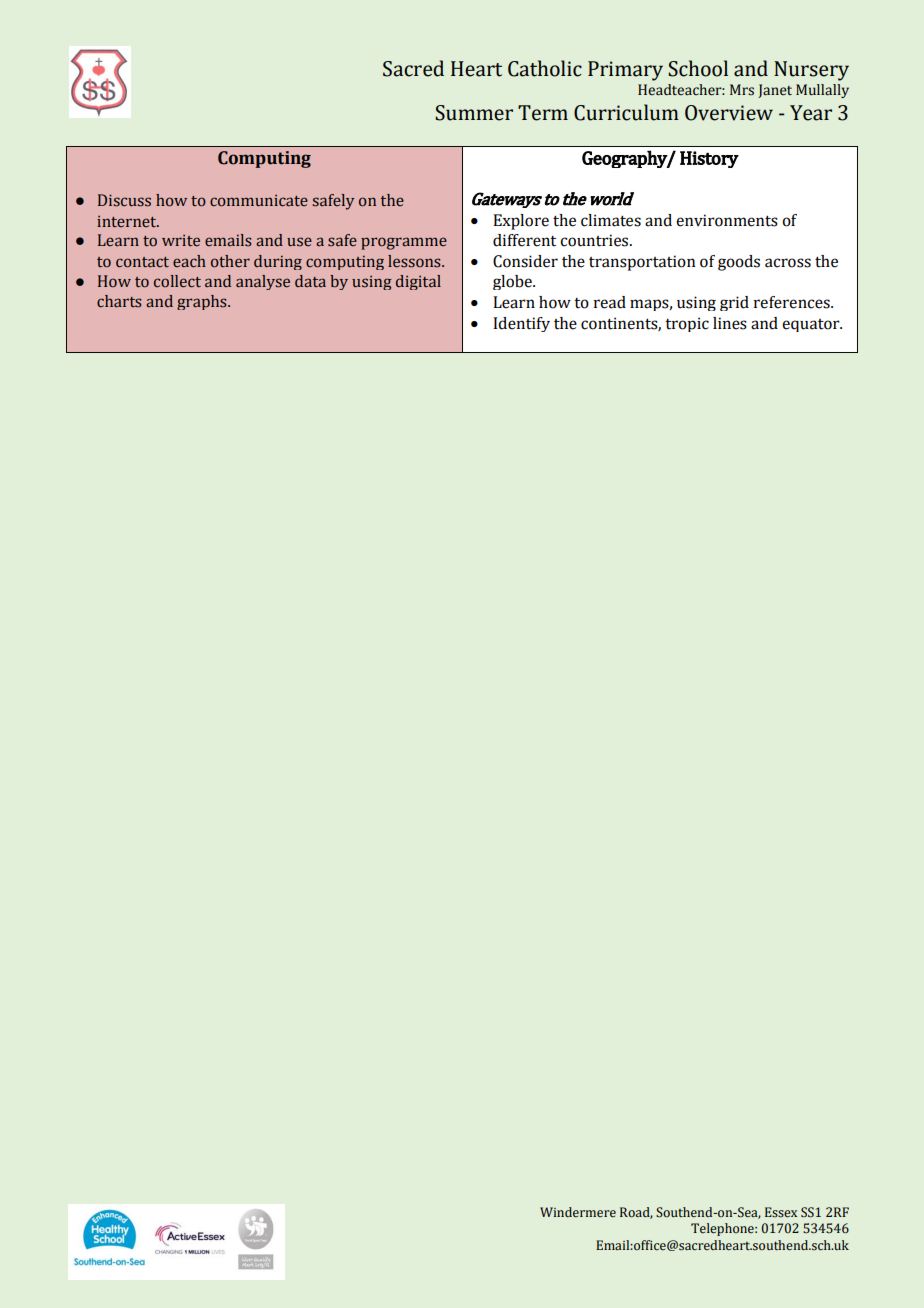 The height and width of the image is (1308, 924). What do you see at coordinates (521, 324) in the image?
I see `Identify` at bounding box center [521, 324].
